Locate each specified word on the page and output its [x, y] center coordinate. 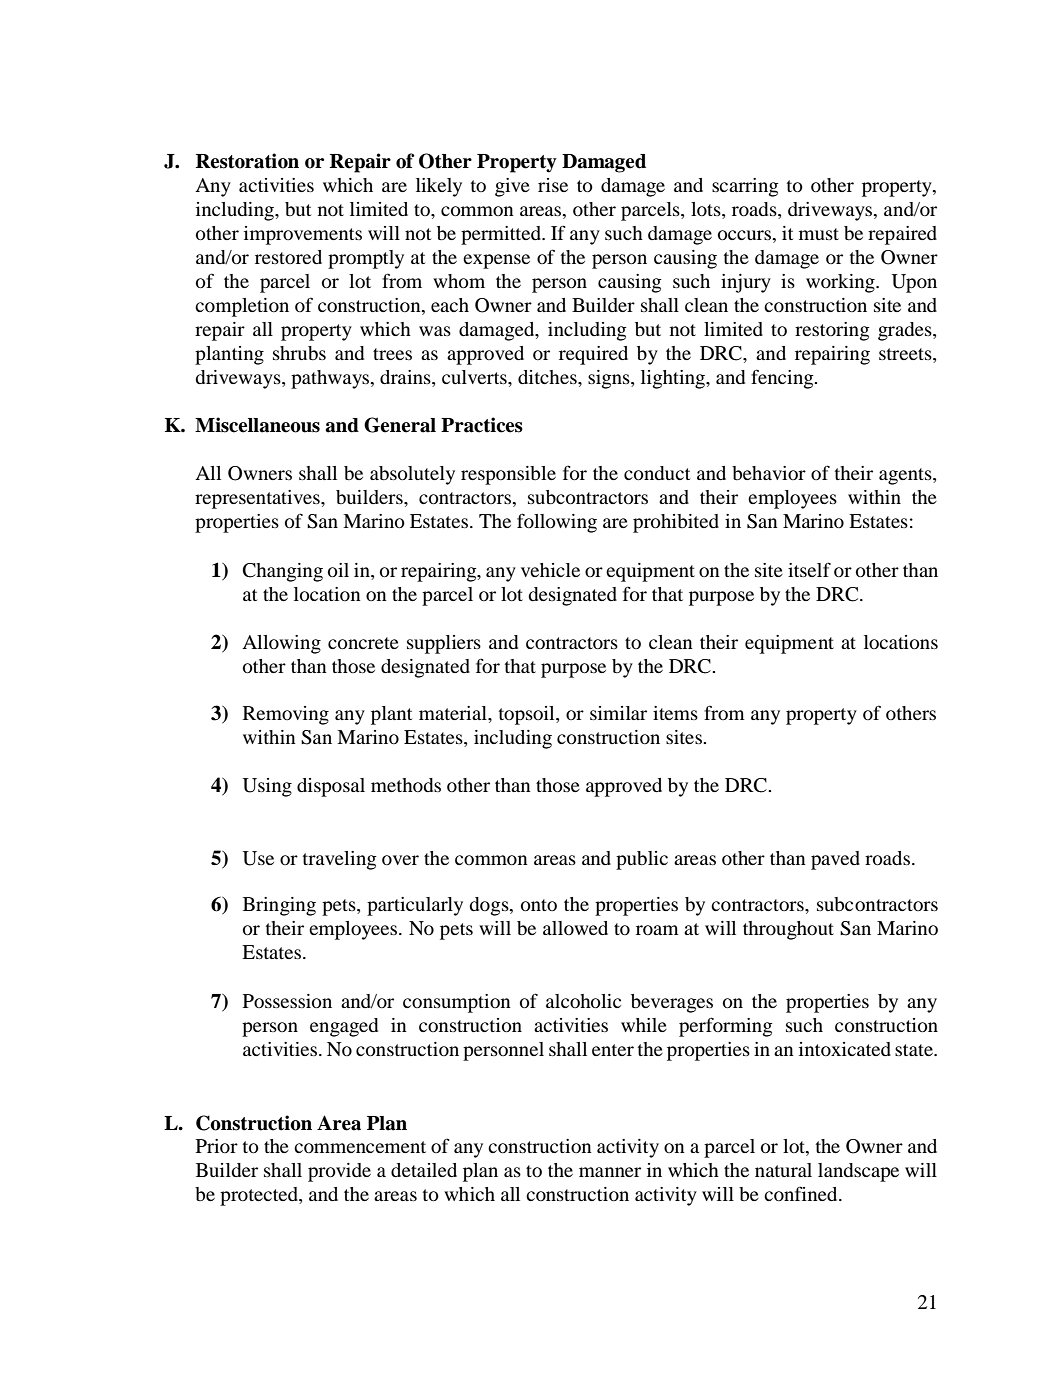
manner [610, 1172]
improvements [303, 235]
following [557, 523]
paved [835, 860]
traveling [340, 860]
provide [339, 1172]
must [819, 234]
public [642, 860]
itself [809, 569]
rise [553, 185]
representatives [258, 499]
